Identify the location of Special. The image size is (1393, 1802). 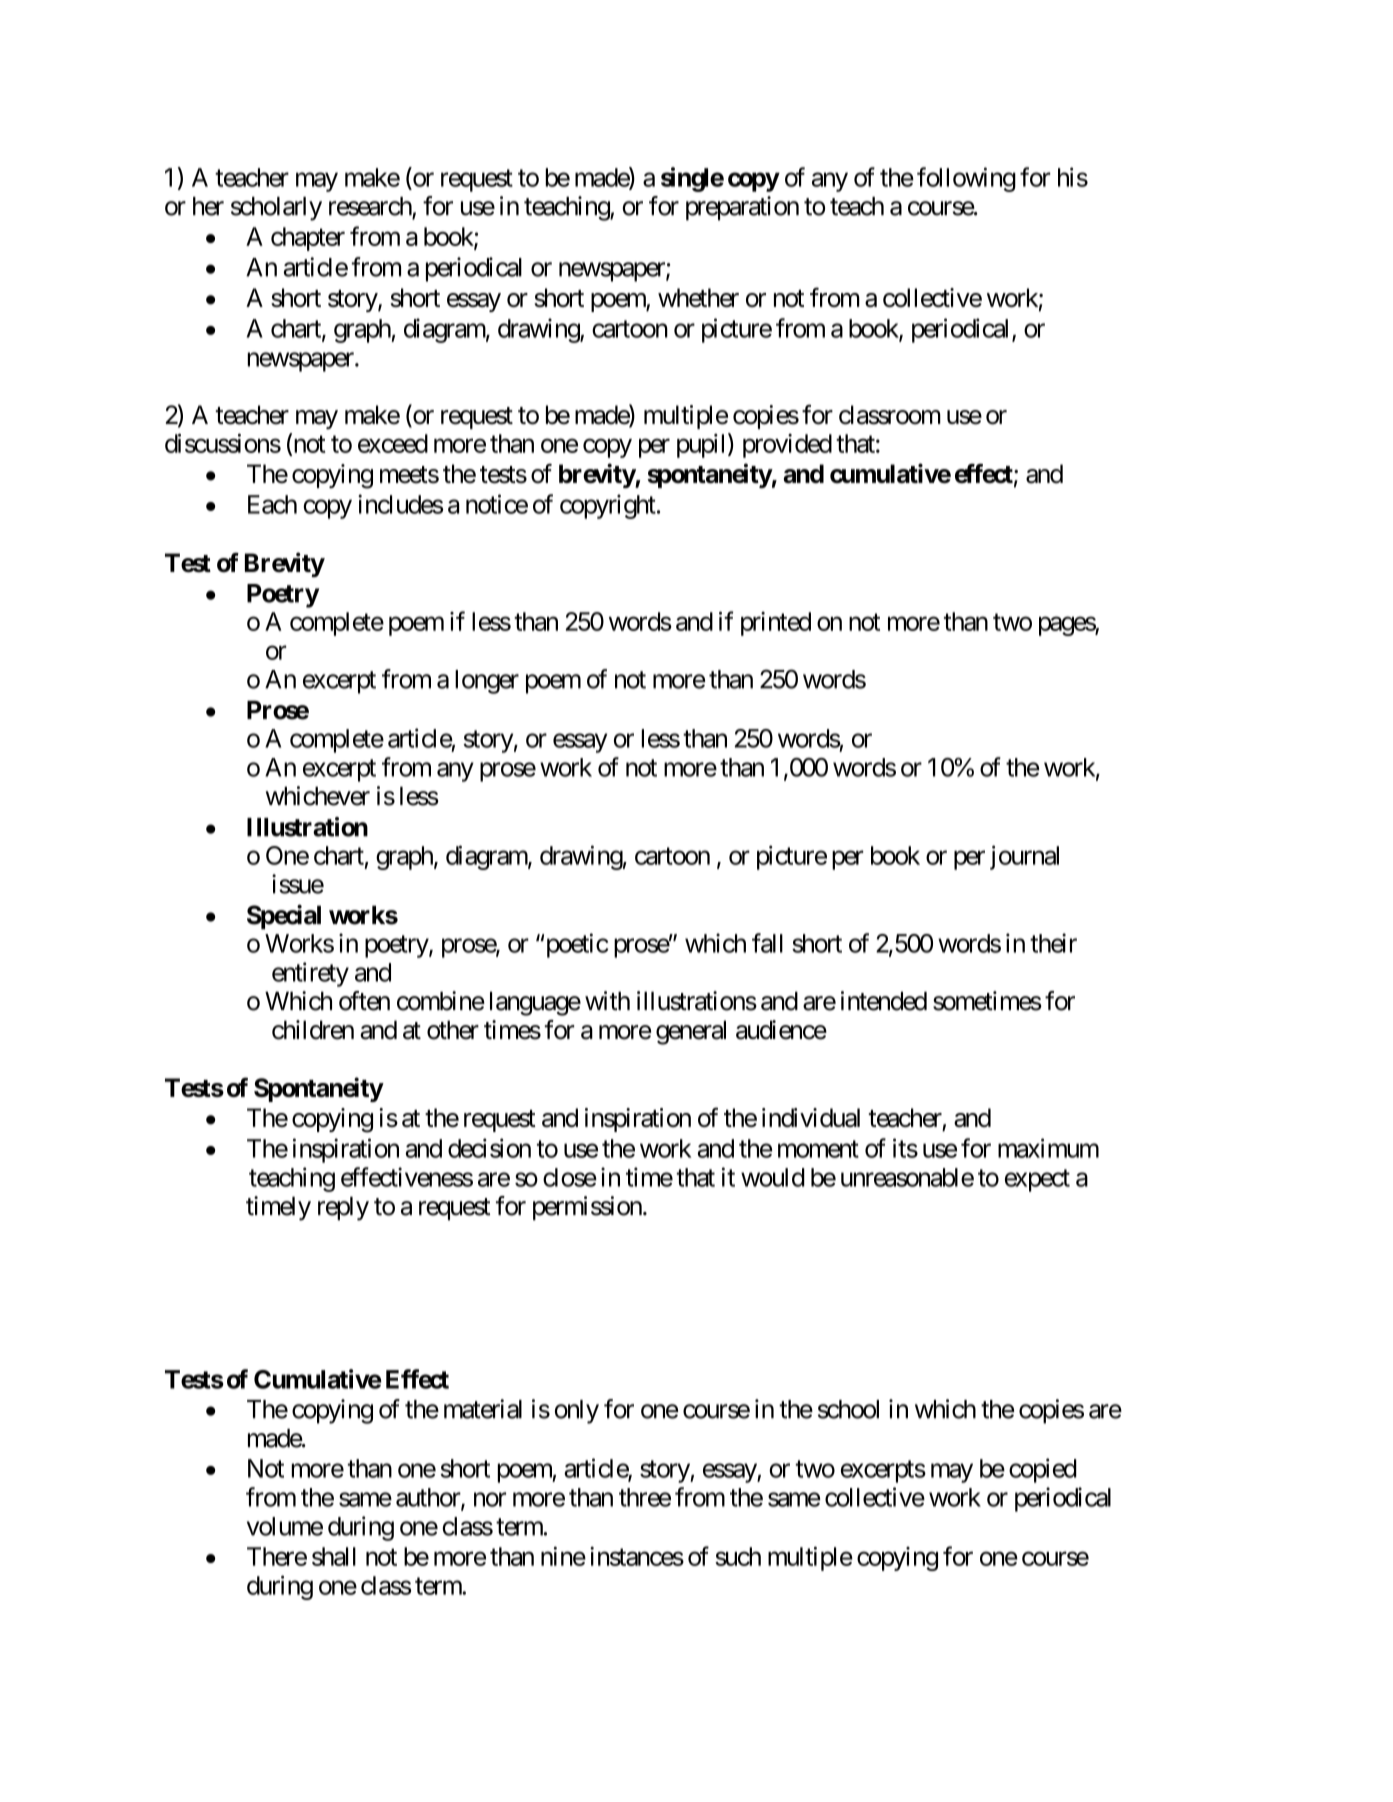
(284, 917).
